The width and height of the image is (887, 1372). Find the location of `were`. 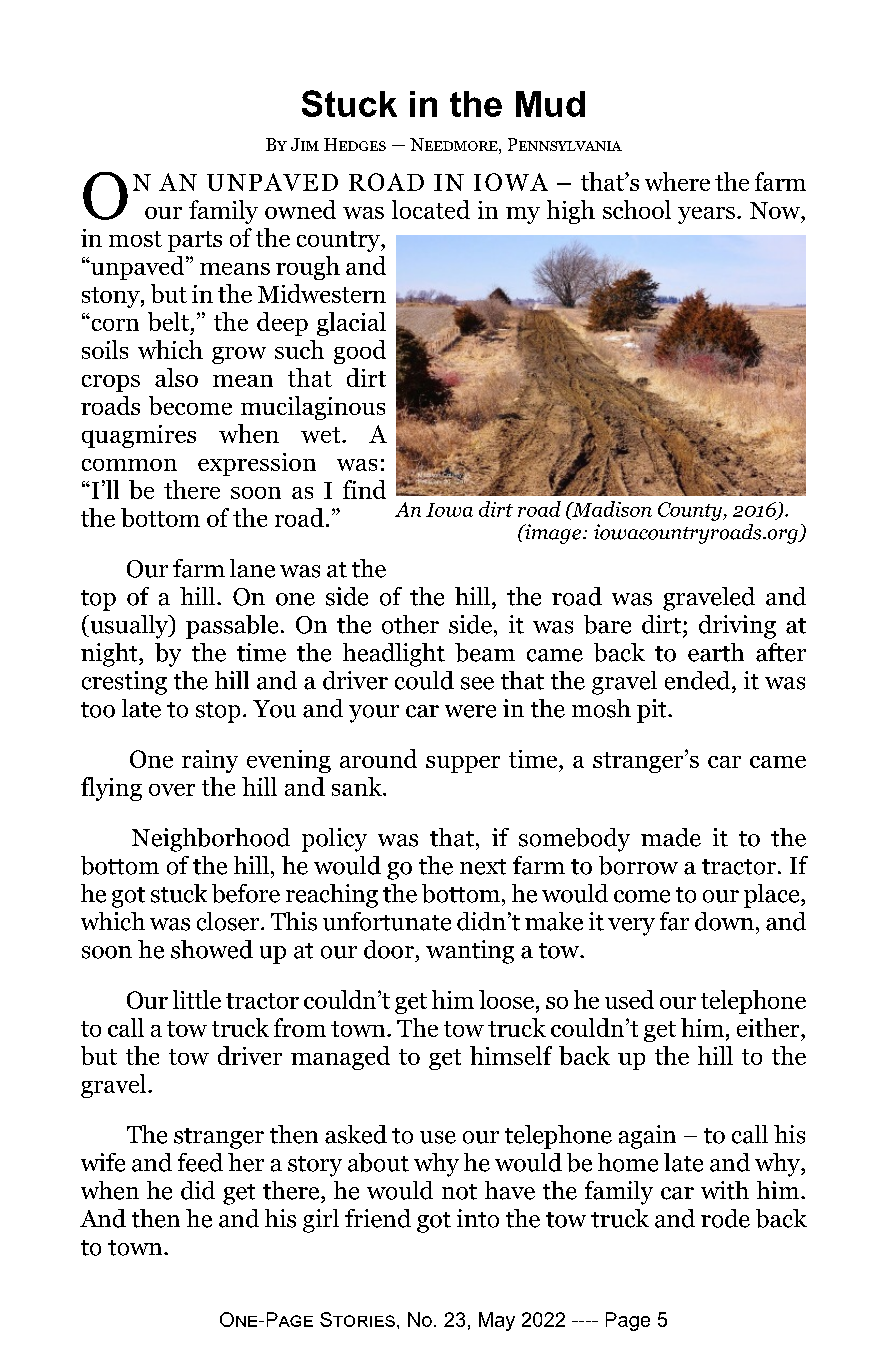

were is located at coordinates (470, 711).
